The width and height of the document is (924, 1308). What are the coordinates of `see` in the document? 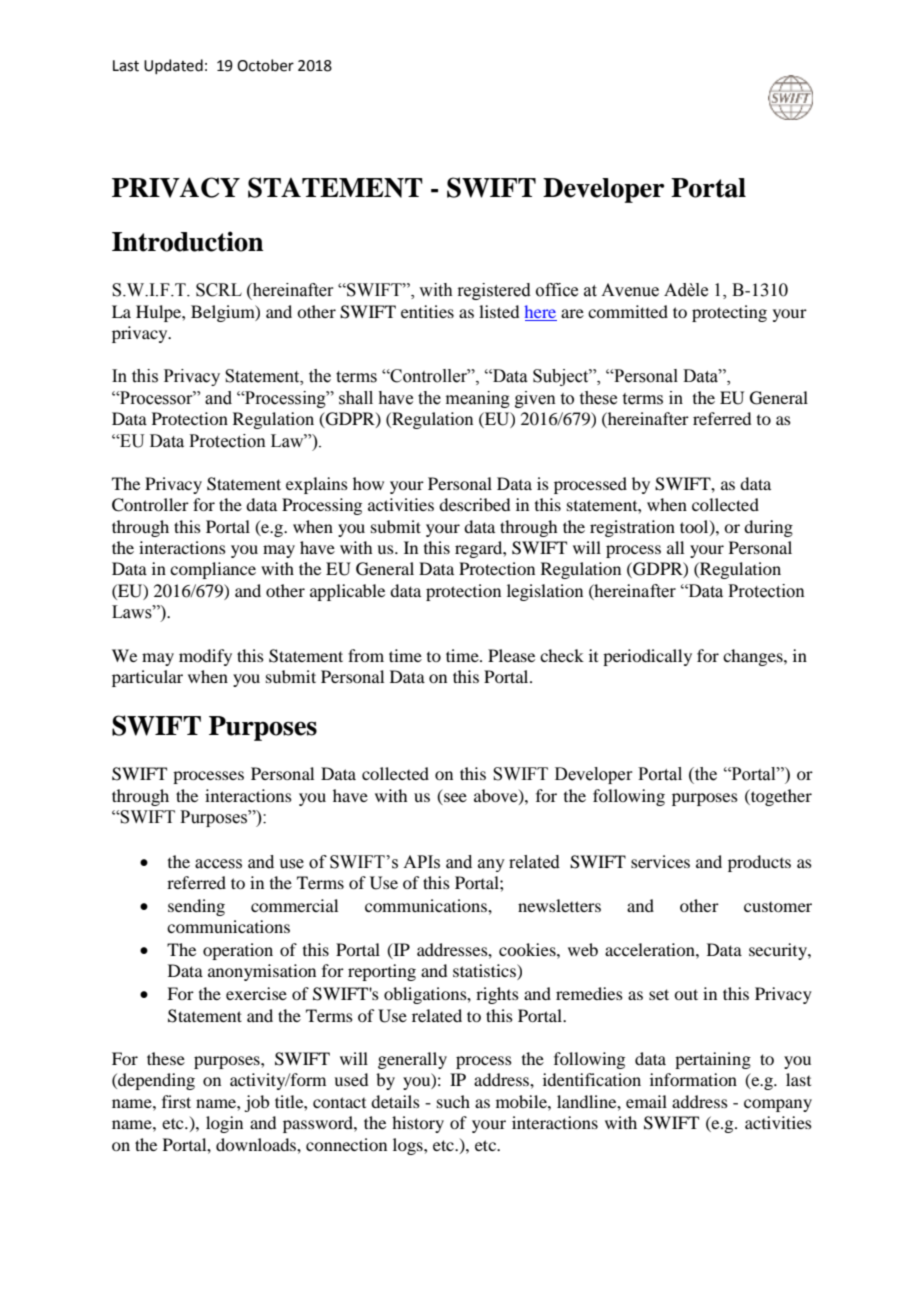 It's located at (455, 797).
